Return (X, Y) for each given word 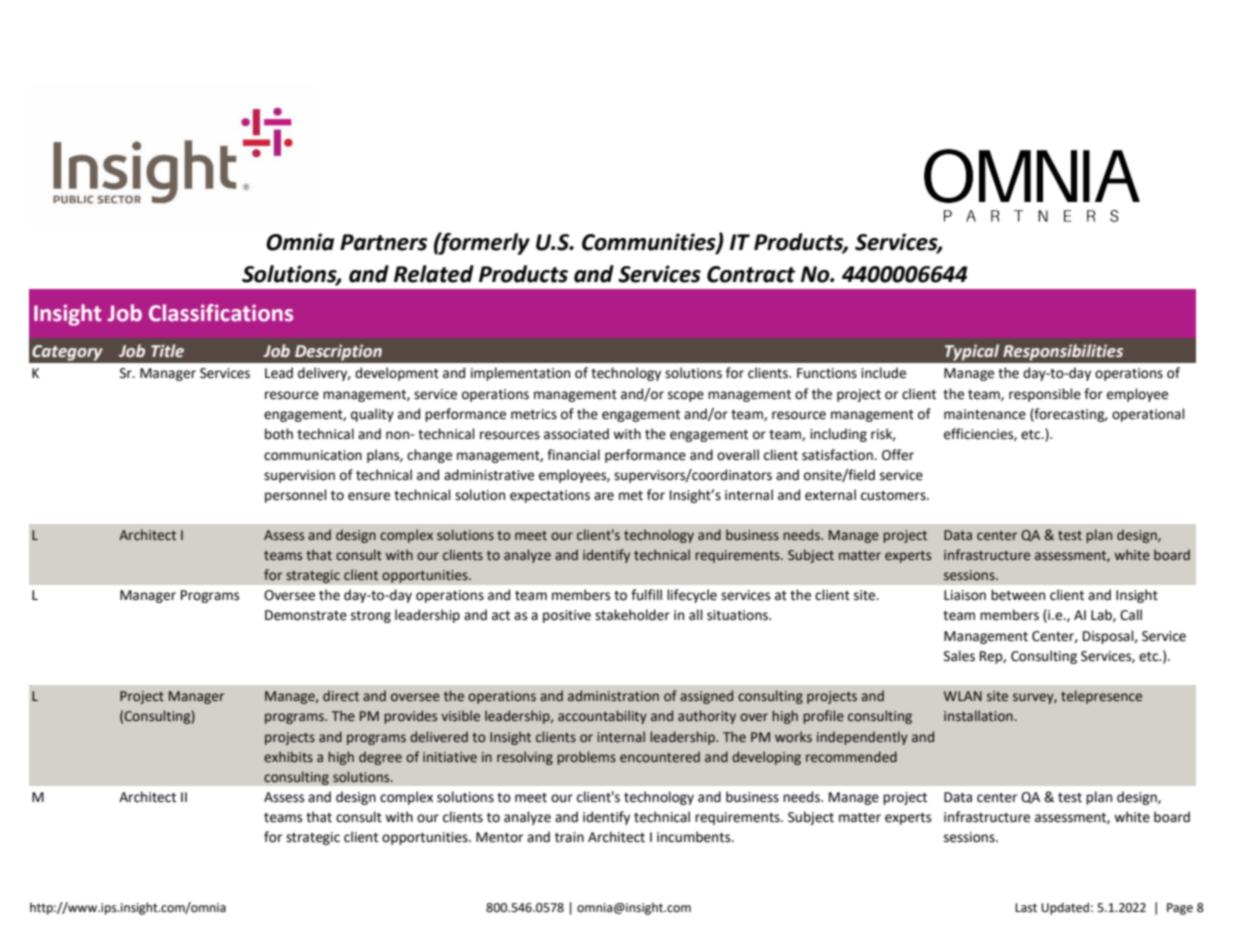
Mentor (499, 837)
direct (341, 696)
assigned (706, 697)
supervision (299, 476)
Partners (383, 242)
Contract (751, 274)
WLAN (963, 696)
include (883, 373)
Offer (898, 455)
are (604, 496)
